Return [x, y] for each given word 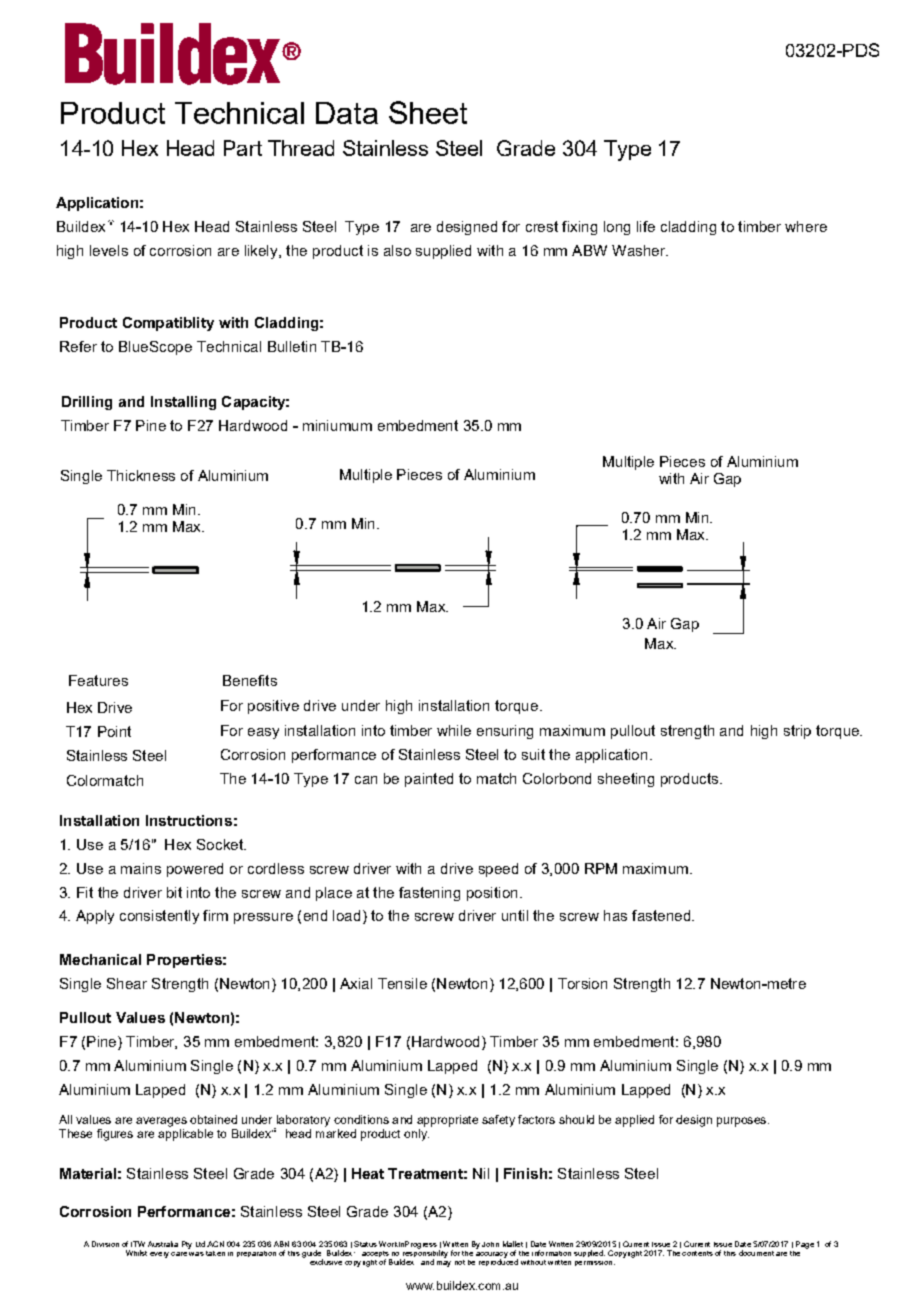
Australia [163, 1244]
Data [347, 113]
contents [697, 1253]
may [444, 1264]
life [646, 226]
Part [243, 148]
